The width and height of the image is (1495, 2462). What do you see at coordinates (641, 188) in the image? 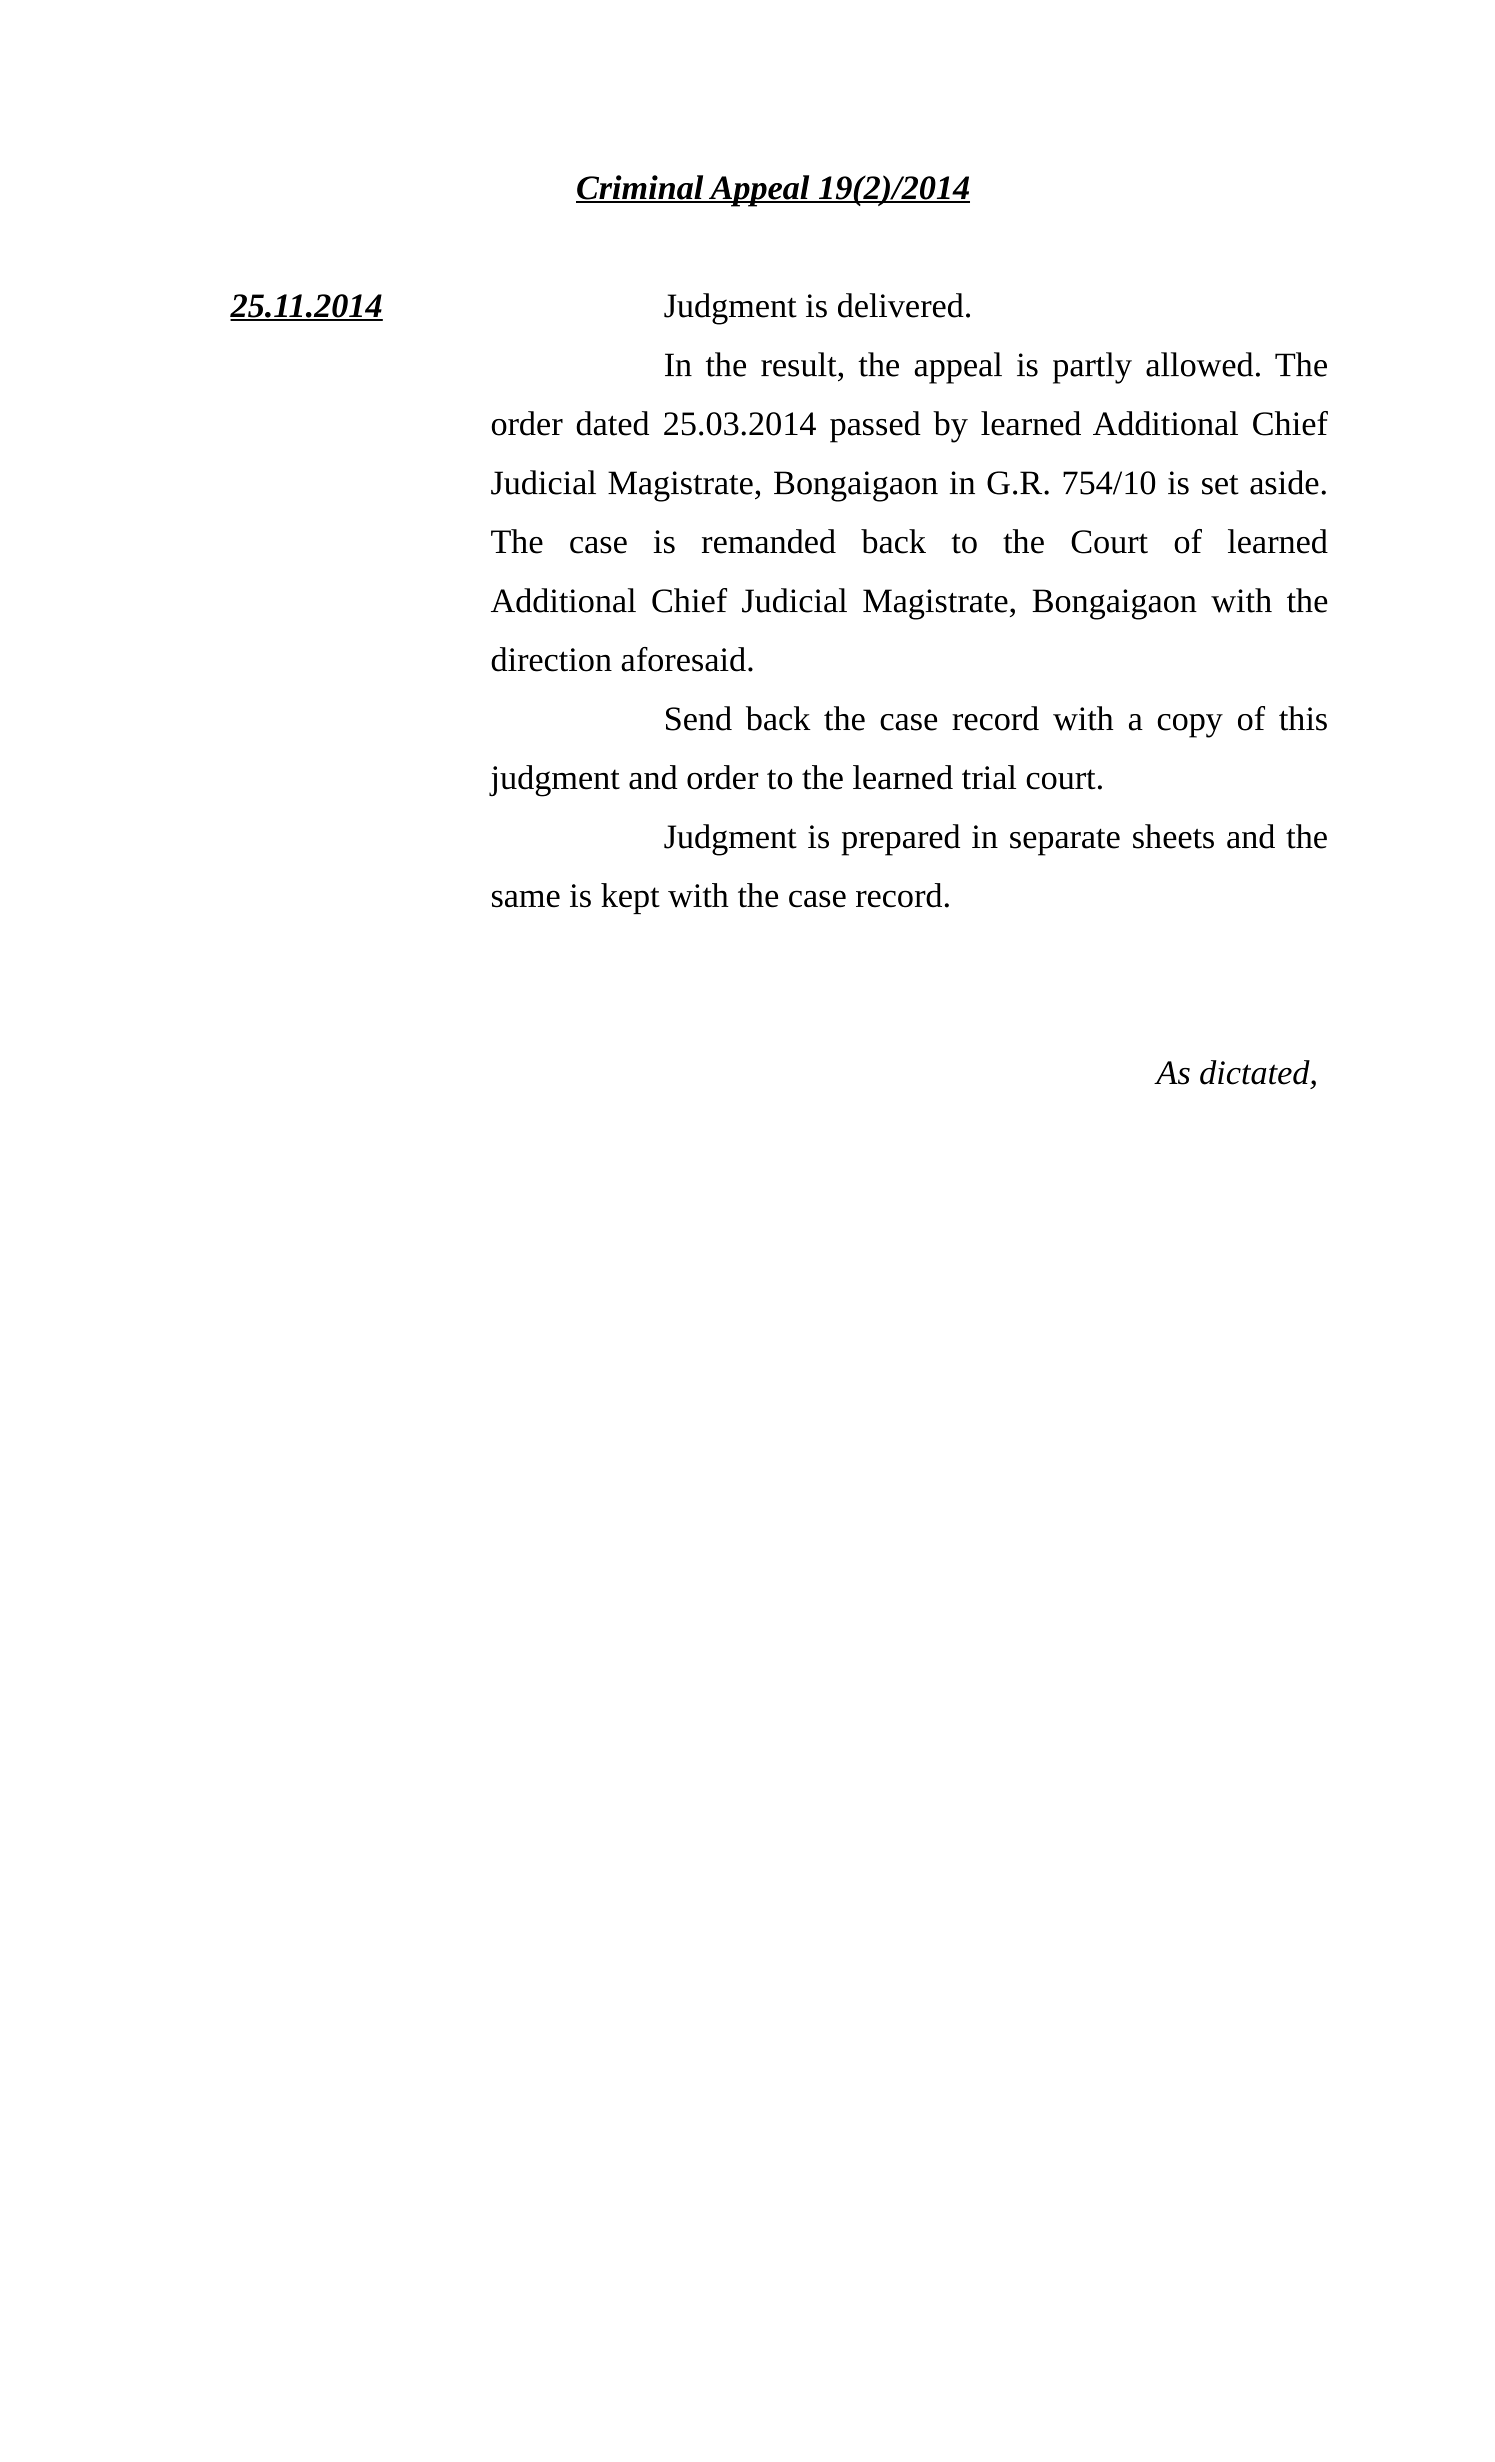
I see `Criminal` at bounding box center [641, 188].
